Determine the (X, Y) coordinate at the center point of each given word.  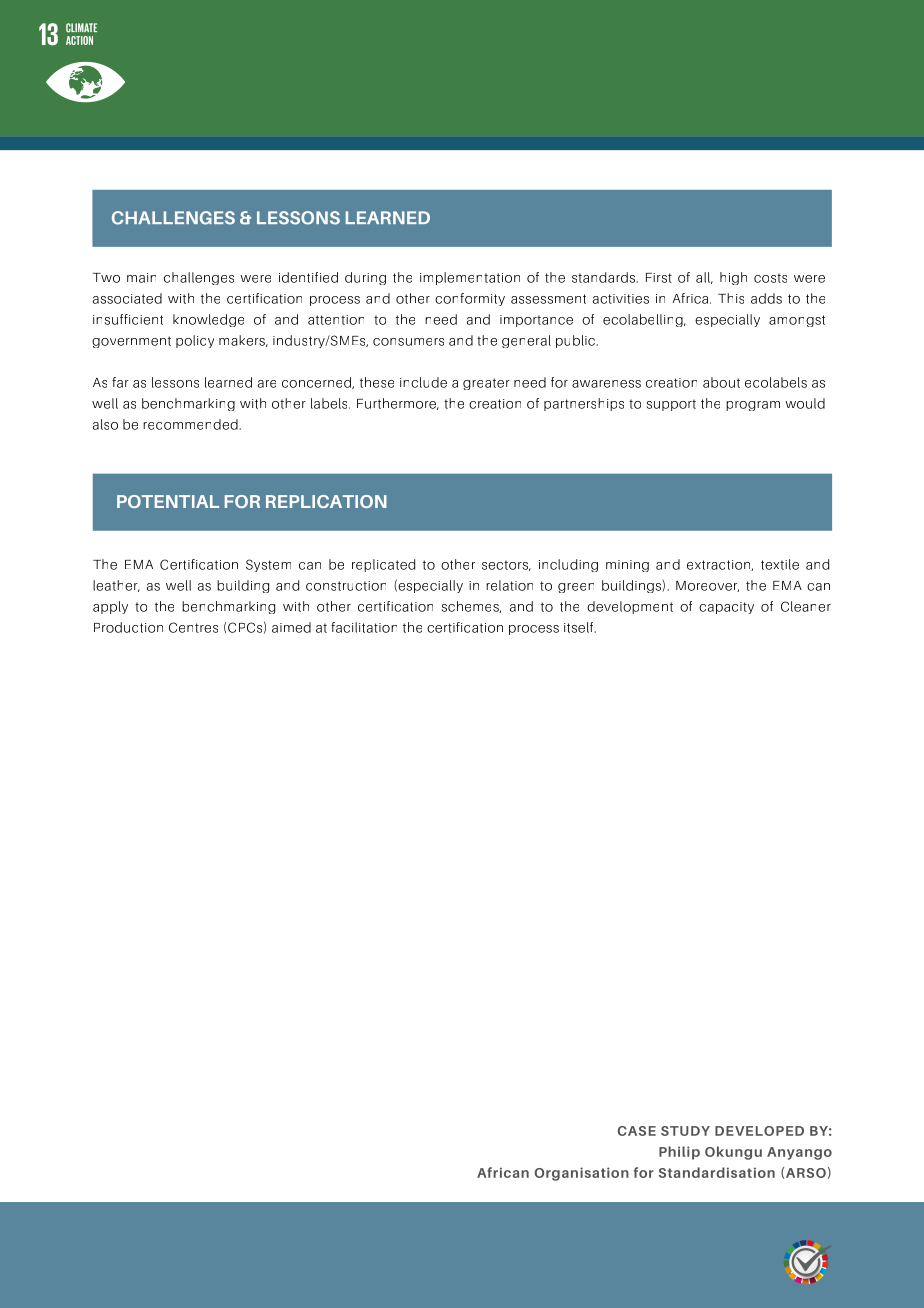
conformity (470, 299)
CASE (637, 1131)
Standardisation (717, 1172)
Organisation (582, 1174)
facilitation (364, 627)
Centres (193, 627)
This (731, 298)
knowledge (208, 320)
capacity (726, 608)
